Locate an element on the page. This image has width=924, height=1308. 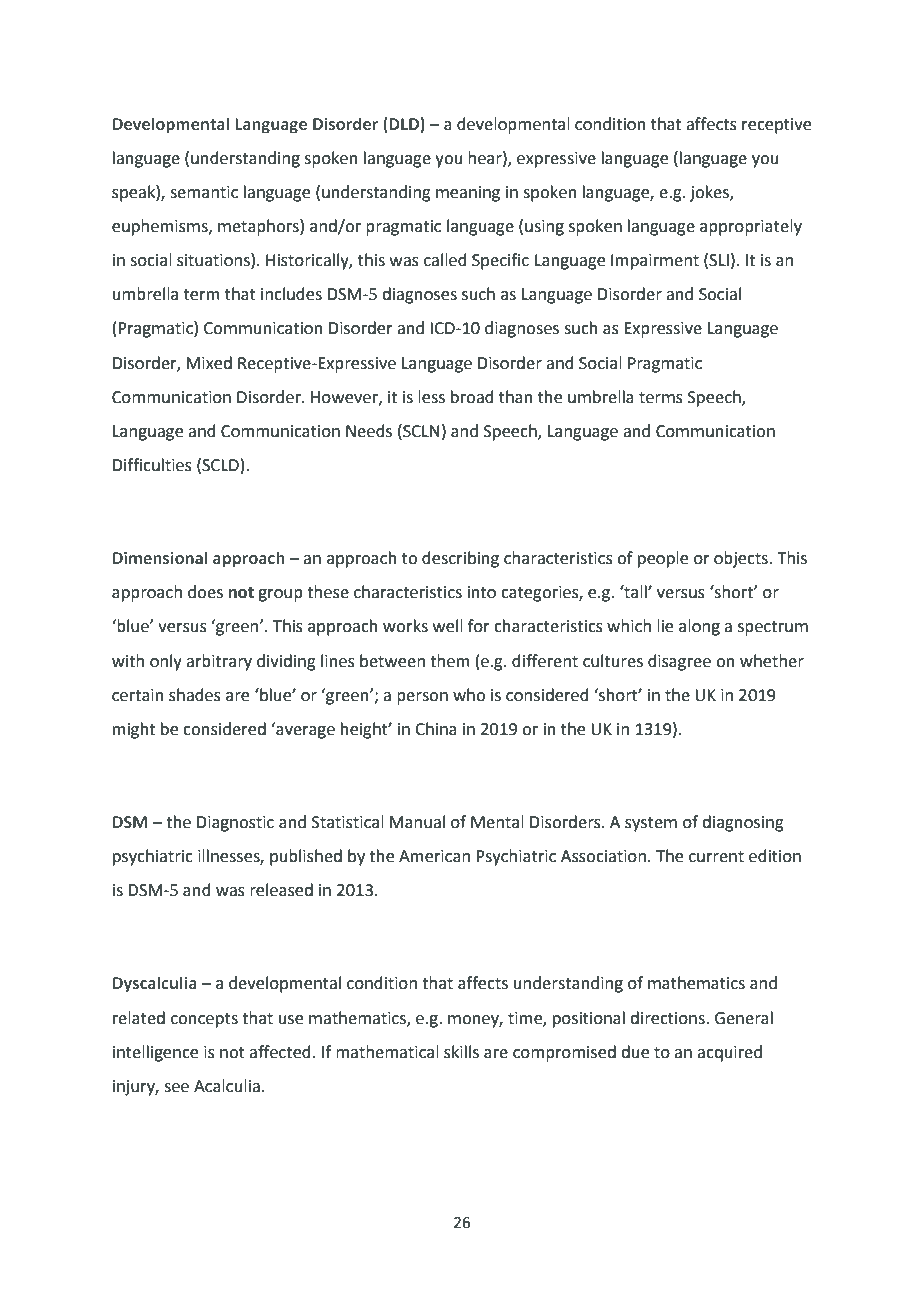
Difficulties is located at coordinates (152, 465).
